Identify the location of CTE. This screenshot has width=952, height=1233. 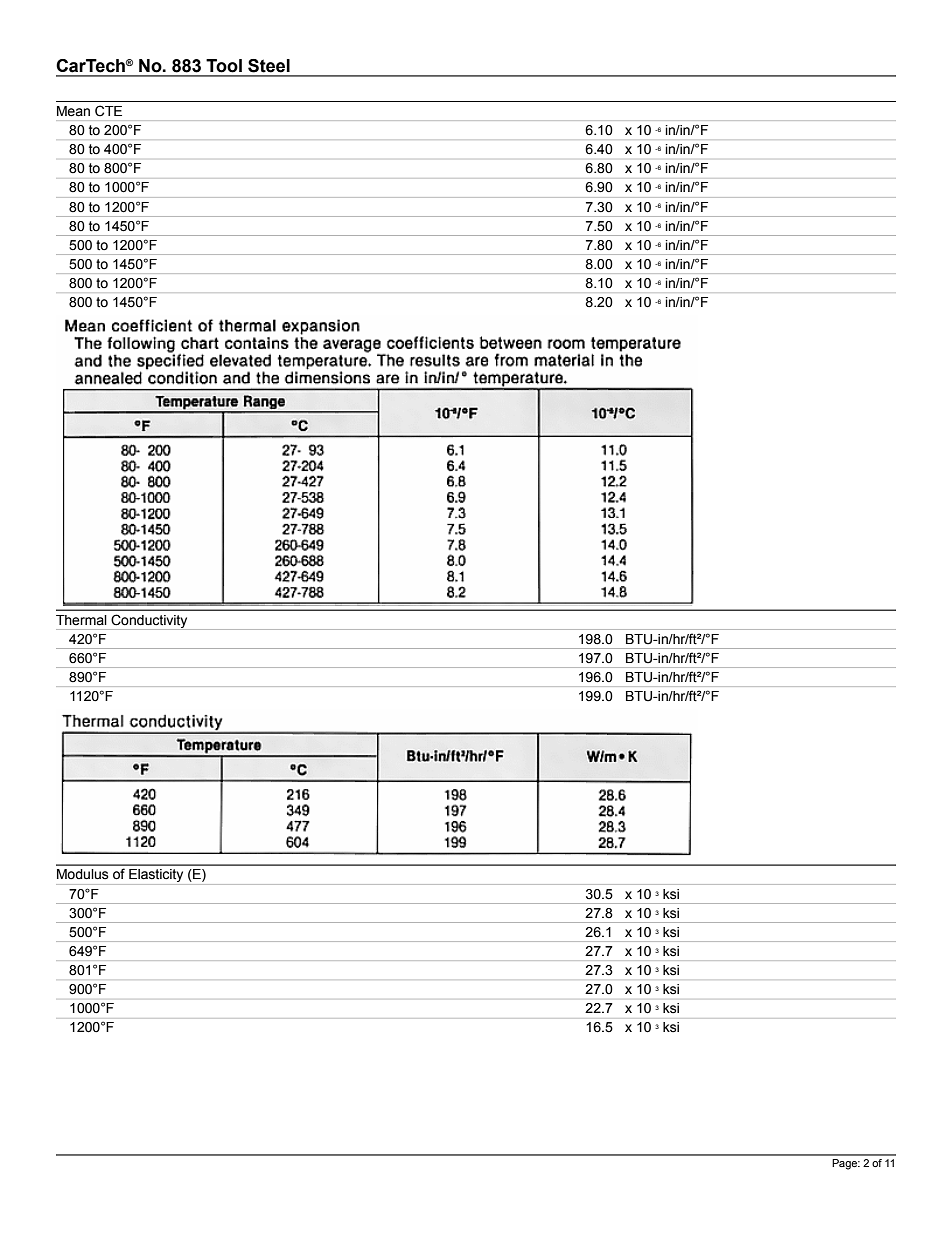
(108, 111).
